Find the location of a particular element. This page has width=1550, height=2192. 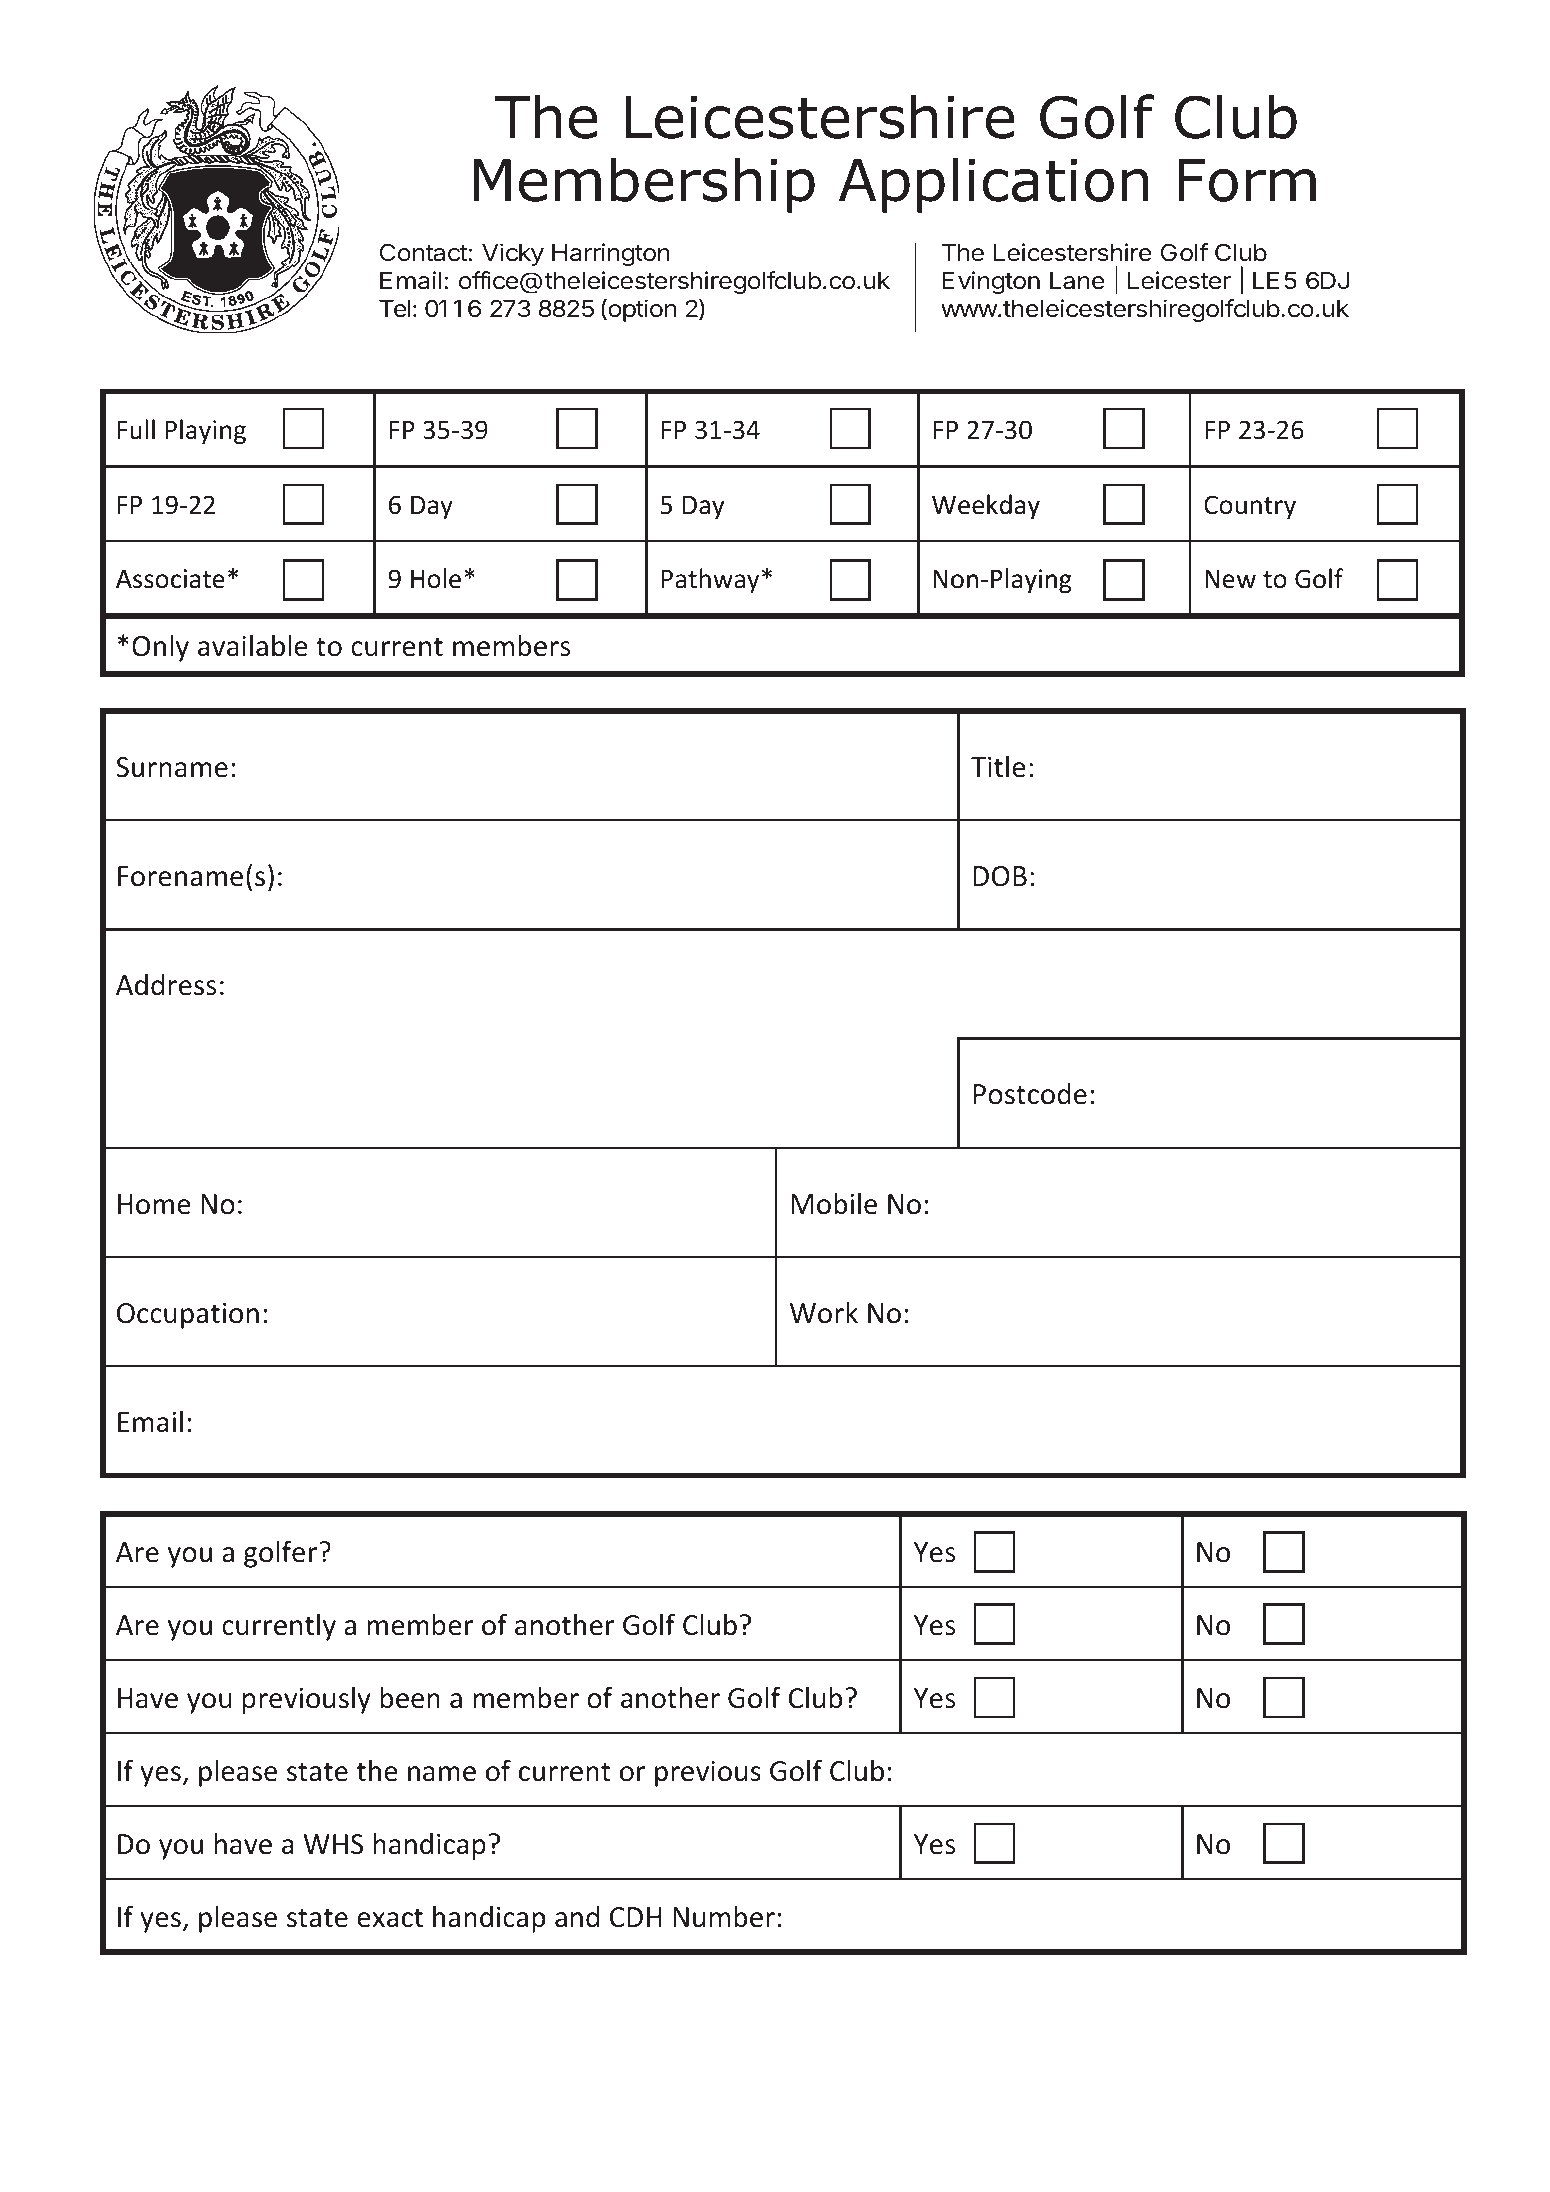

Work is located at coordinates (824, 1313).
